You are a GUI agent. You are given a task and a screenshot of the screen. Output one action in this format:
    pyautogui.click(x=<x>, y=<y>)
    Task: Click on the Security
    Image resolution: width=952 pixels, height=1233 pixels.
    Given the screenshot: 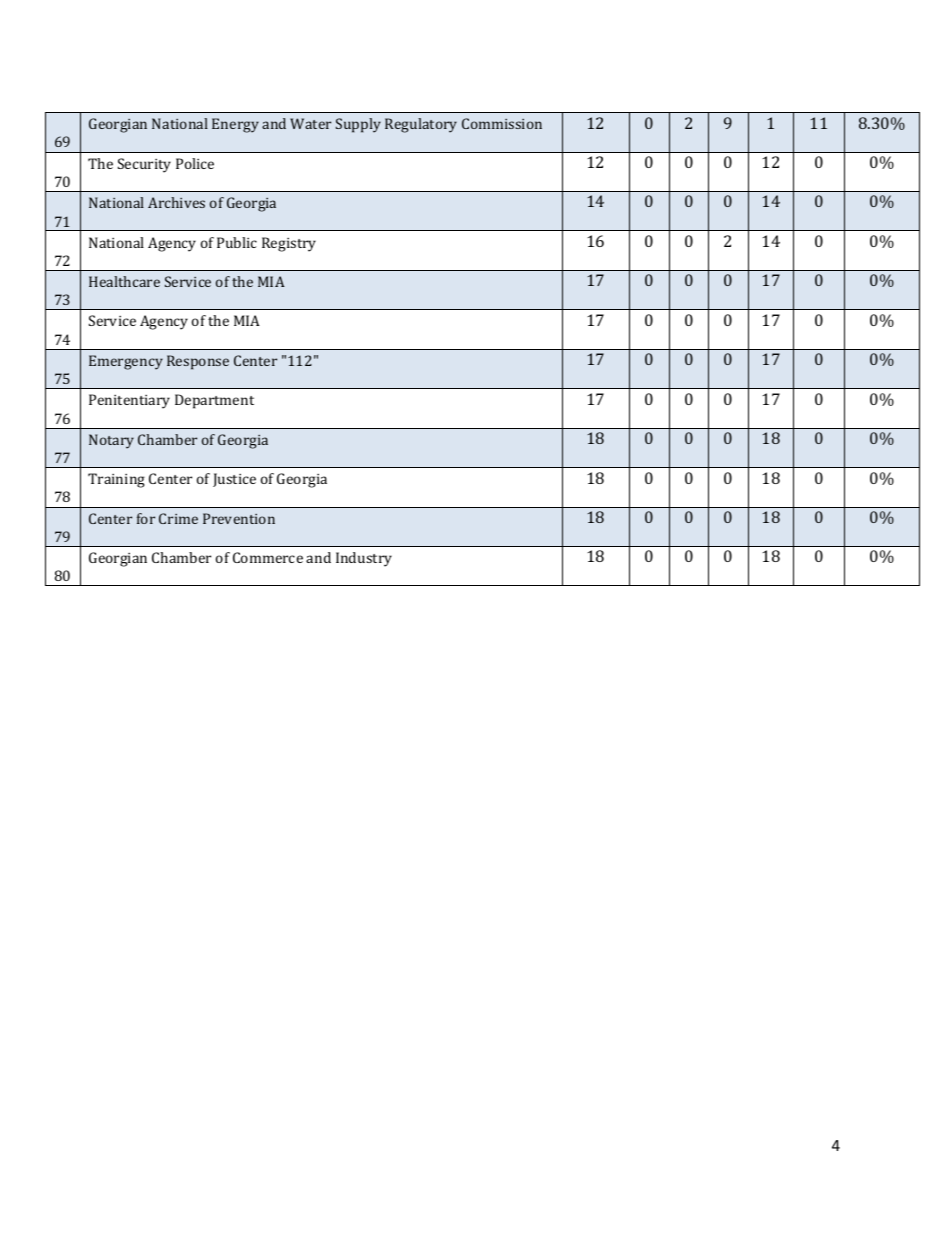 What is the action you would take?
    pyautogui.click(x=144, y=165)
